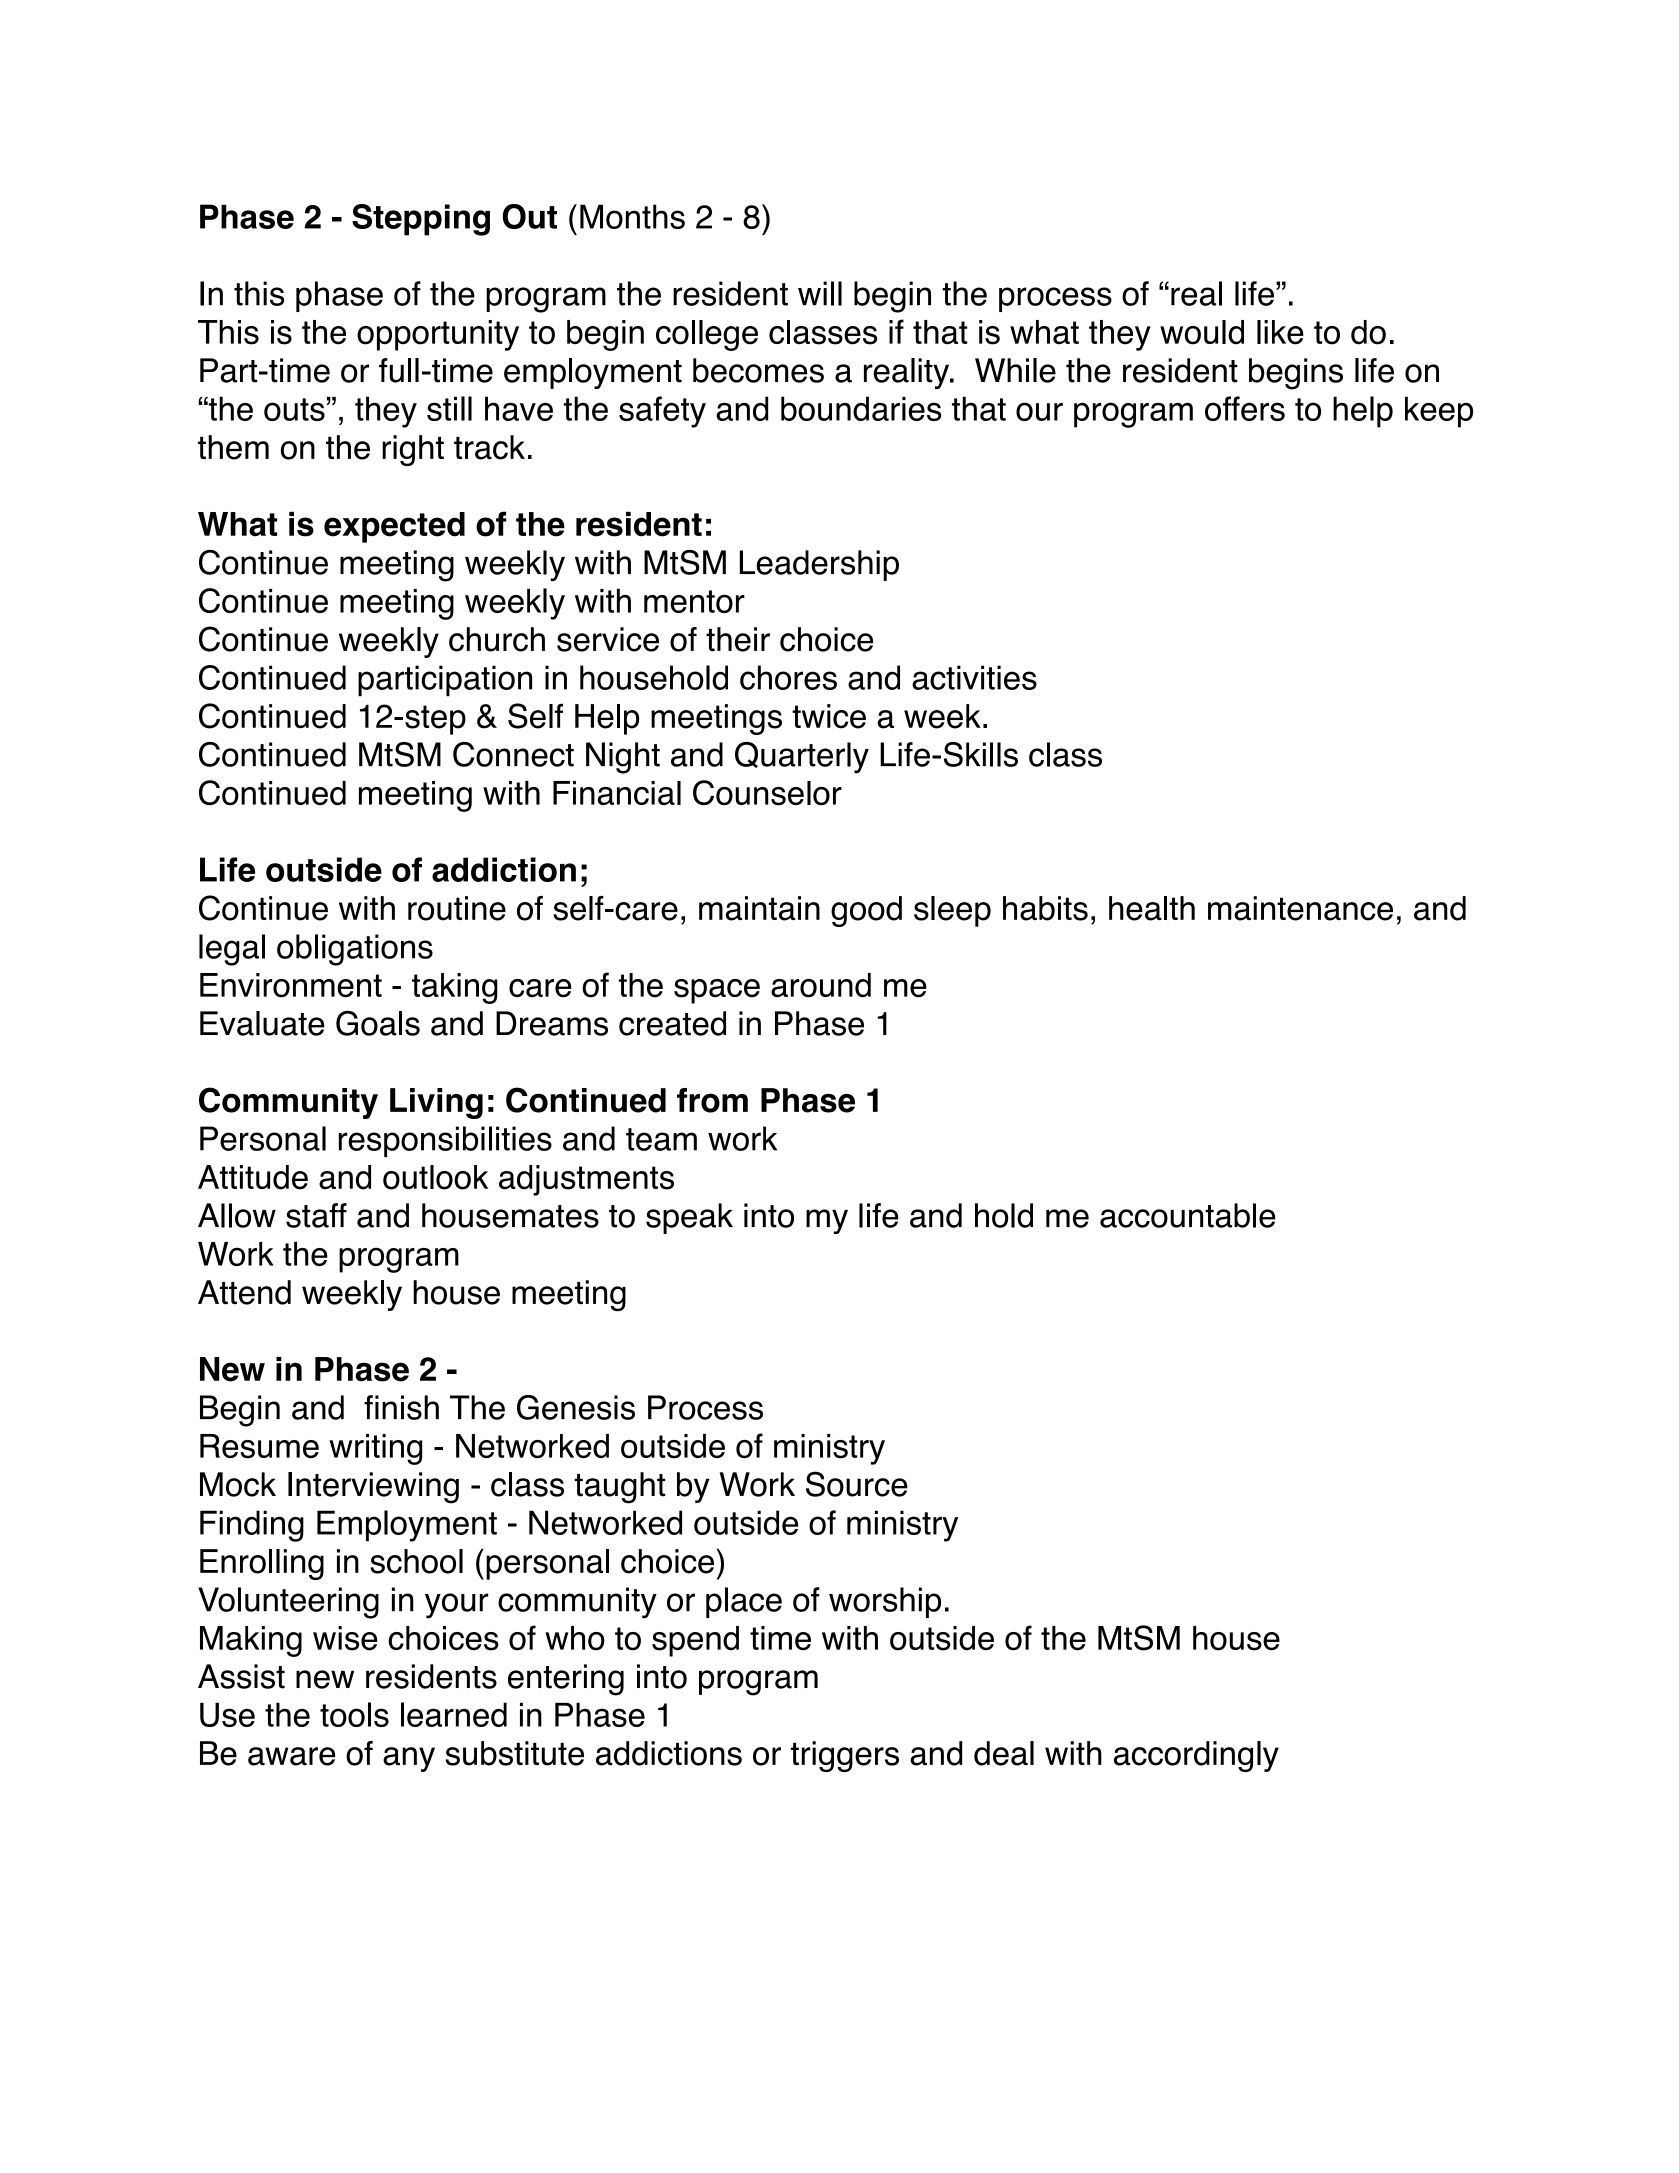 The image size is (1679, 2173). I want to click on will, so click(820, 293).
